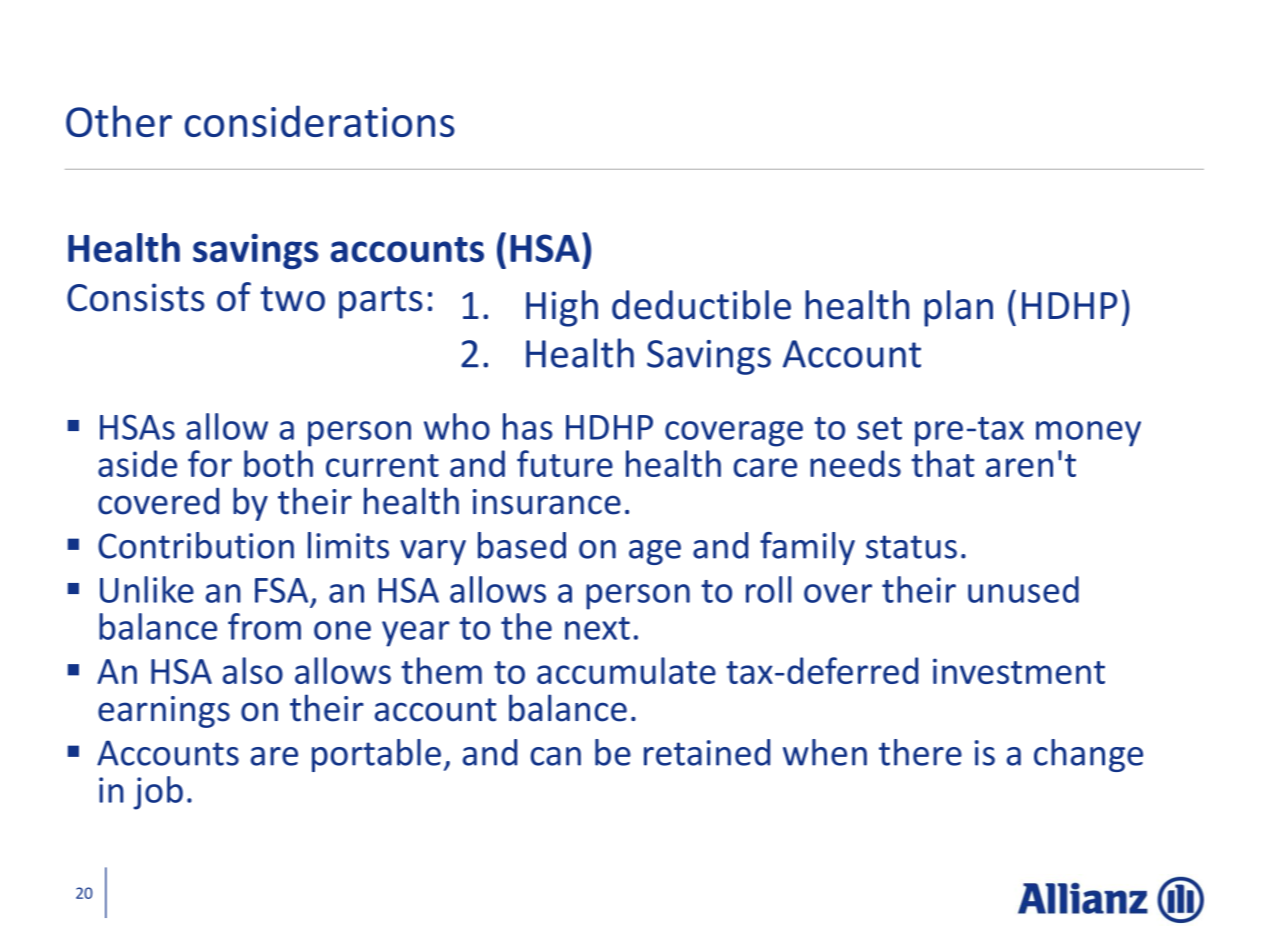 Image resolution: width=1270 pixels, height=952 pixels. What do you see at coordinates (555, 756) in the page?
I see `can` at bounding box center [555, 756].
